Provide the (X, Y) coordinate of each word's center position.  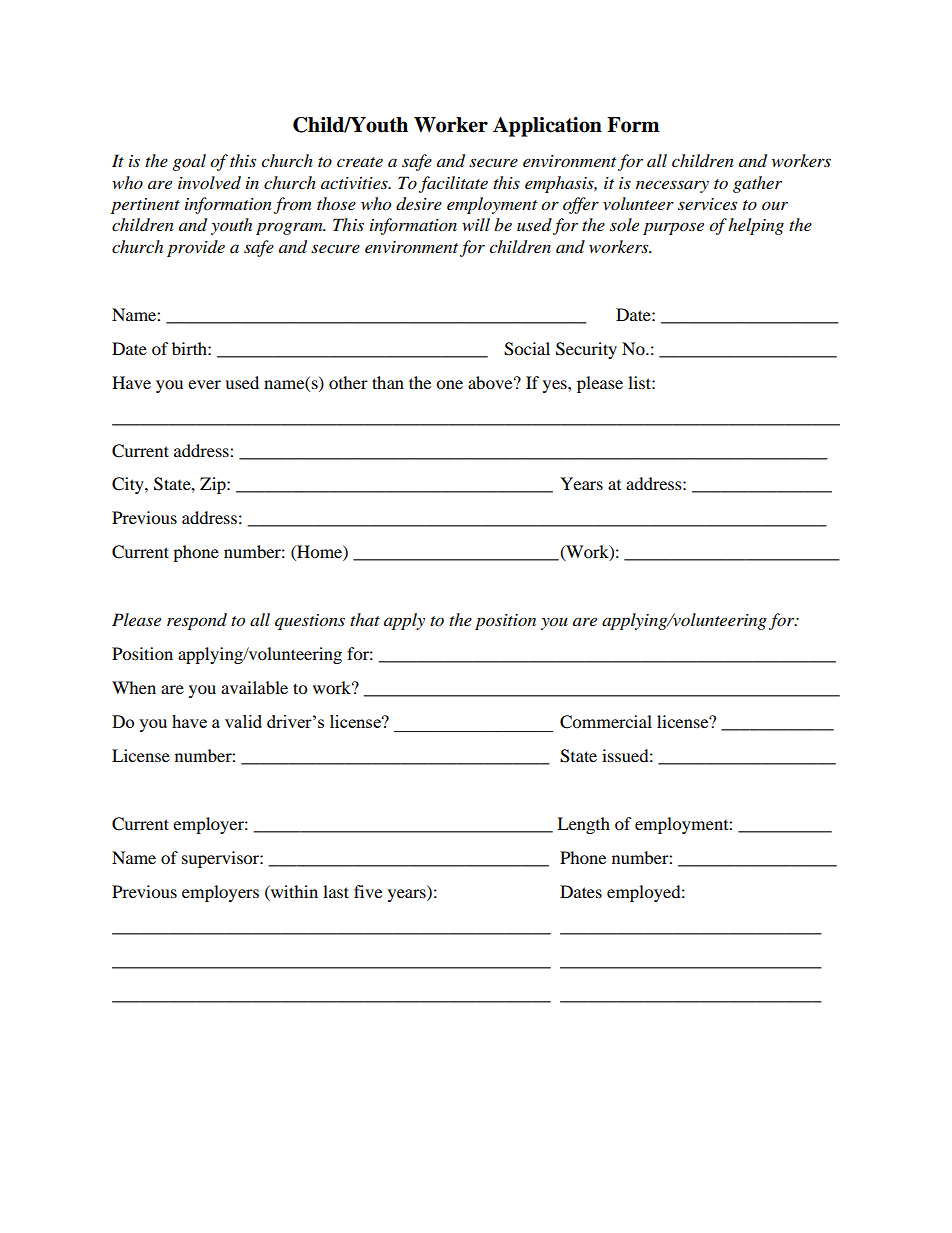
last (336, 891)
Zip (214, 485)
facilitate (453, 184)
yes (556, 386)
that (365, 619)
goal (189, 162)
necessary (672, 186)
